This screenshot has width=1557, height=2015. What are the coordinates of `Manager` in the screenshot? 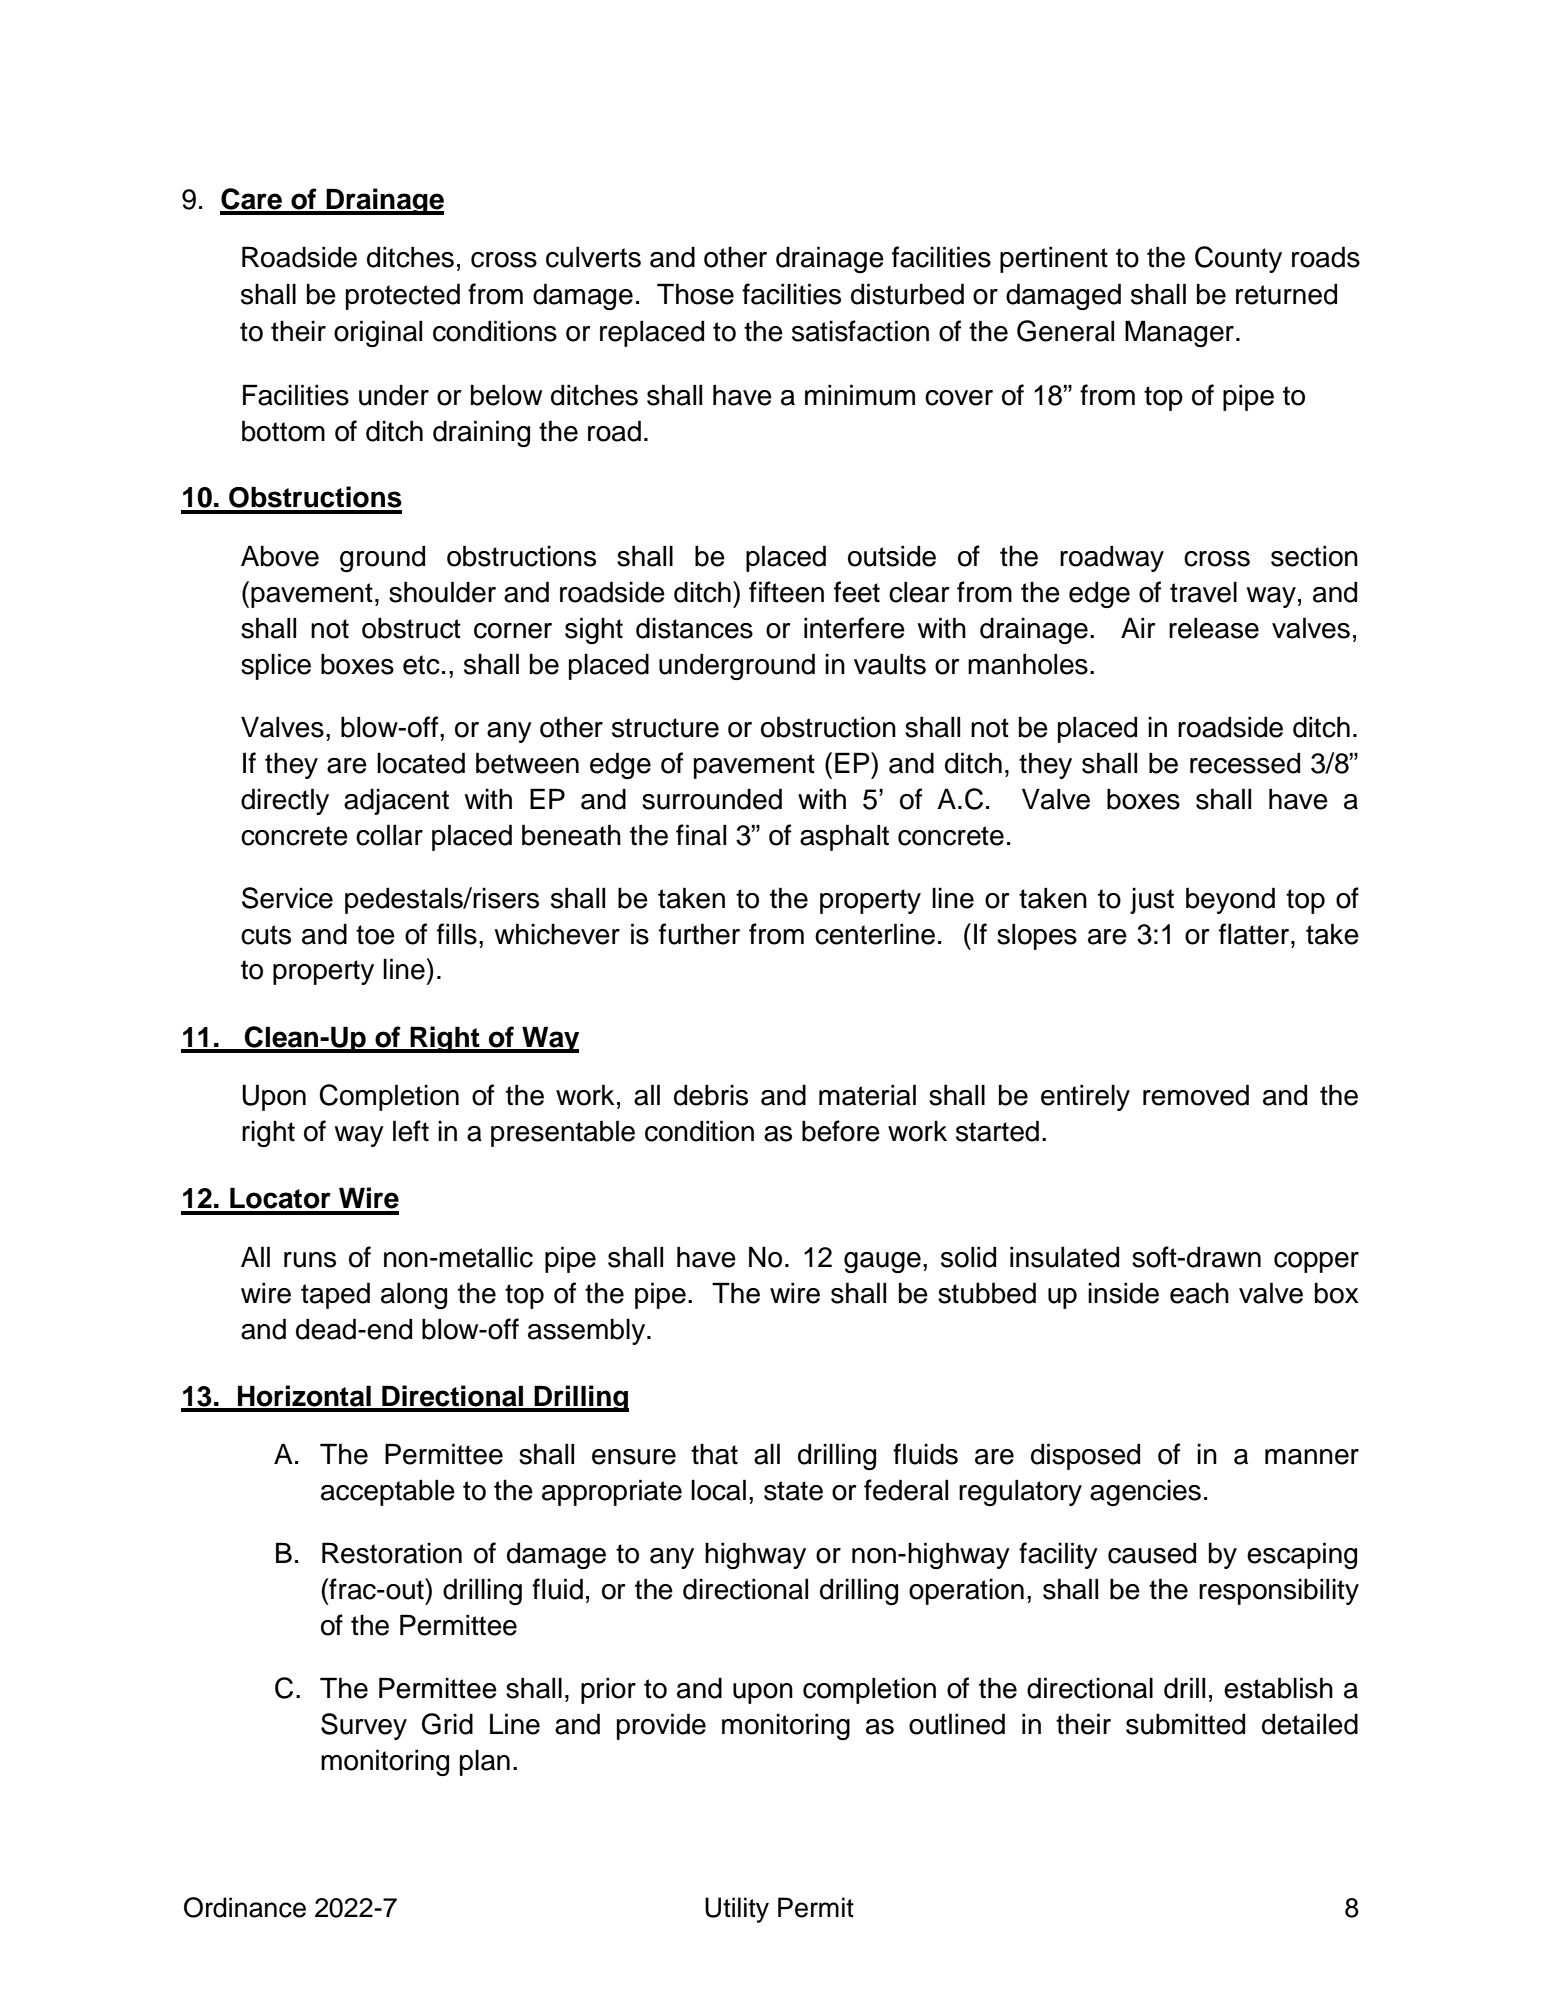 It's located at (1179, 333).
